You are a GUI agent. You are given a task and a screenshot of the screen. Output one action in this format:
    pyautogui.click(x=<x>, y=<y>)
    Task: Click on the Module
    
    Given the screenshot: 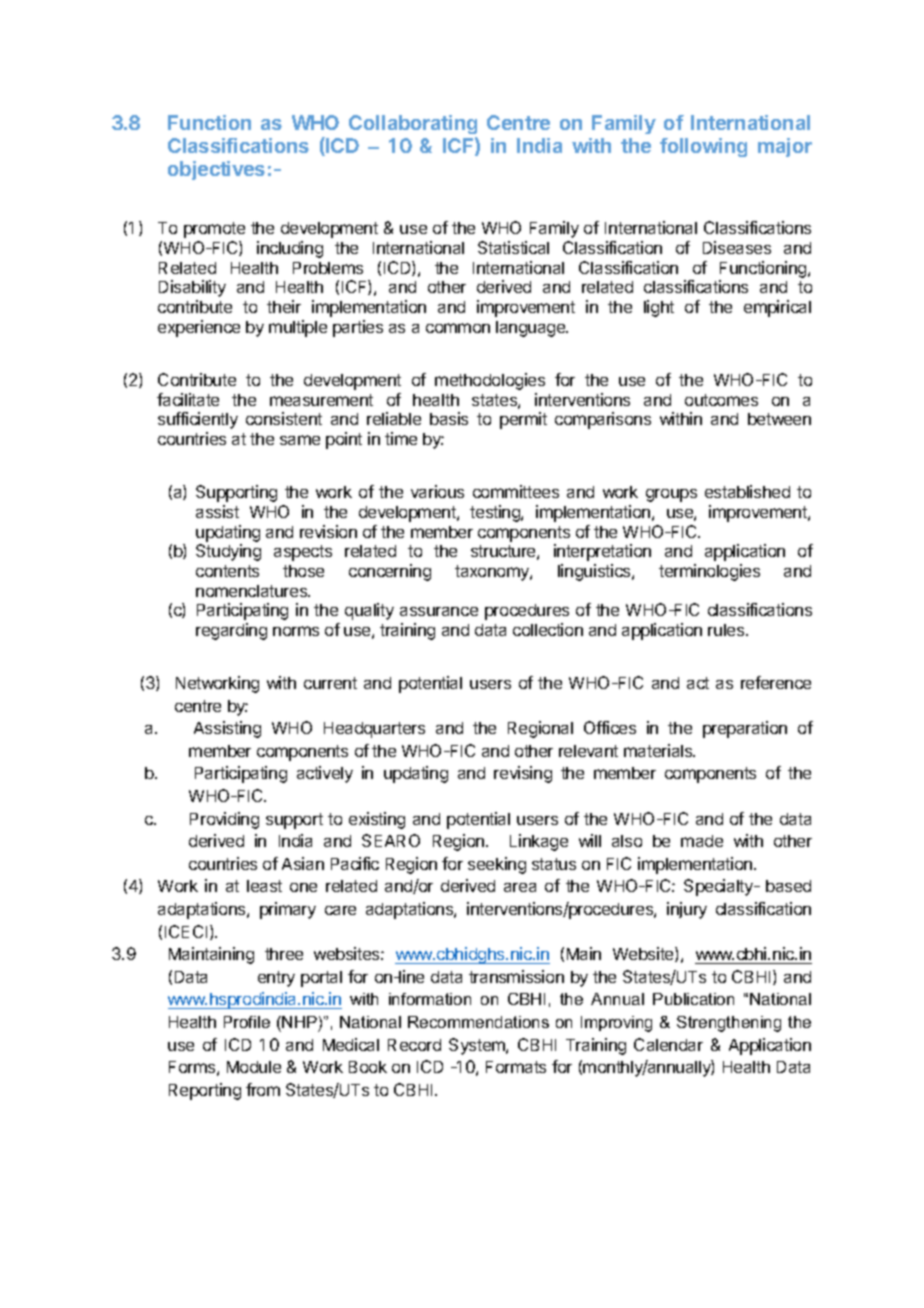 What is the action you would take?
    pyautogui.click(x=254, y=1067)
